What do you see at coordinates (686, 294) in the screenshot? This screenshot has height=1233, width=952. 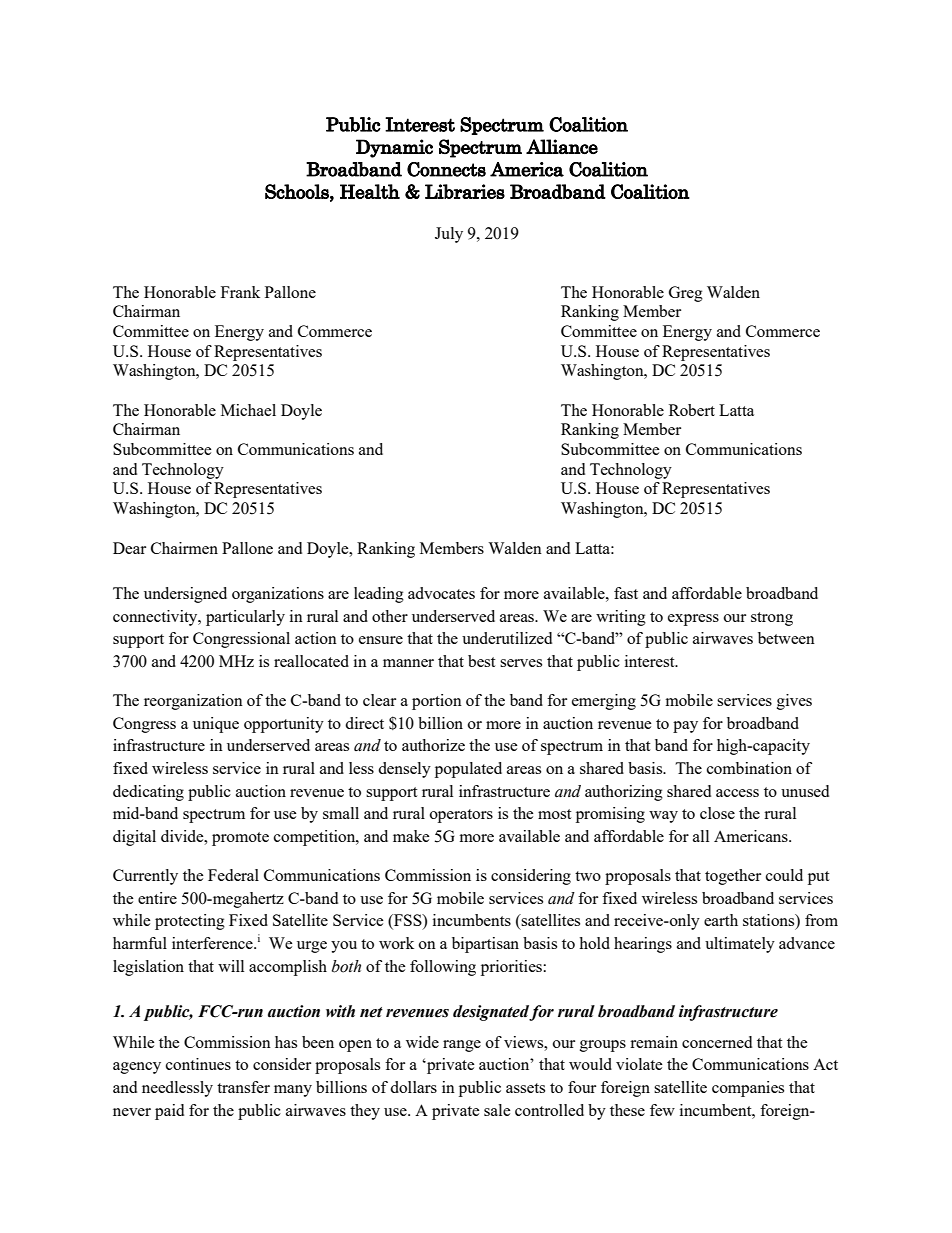 I see `Greg` at bounding box center [686, 294].
